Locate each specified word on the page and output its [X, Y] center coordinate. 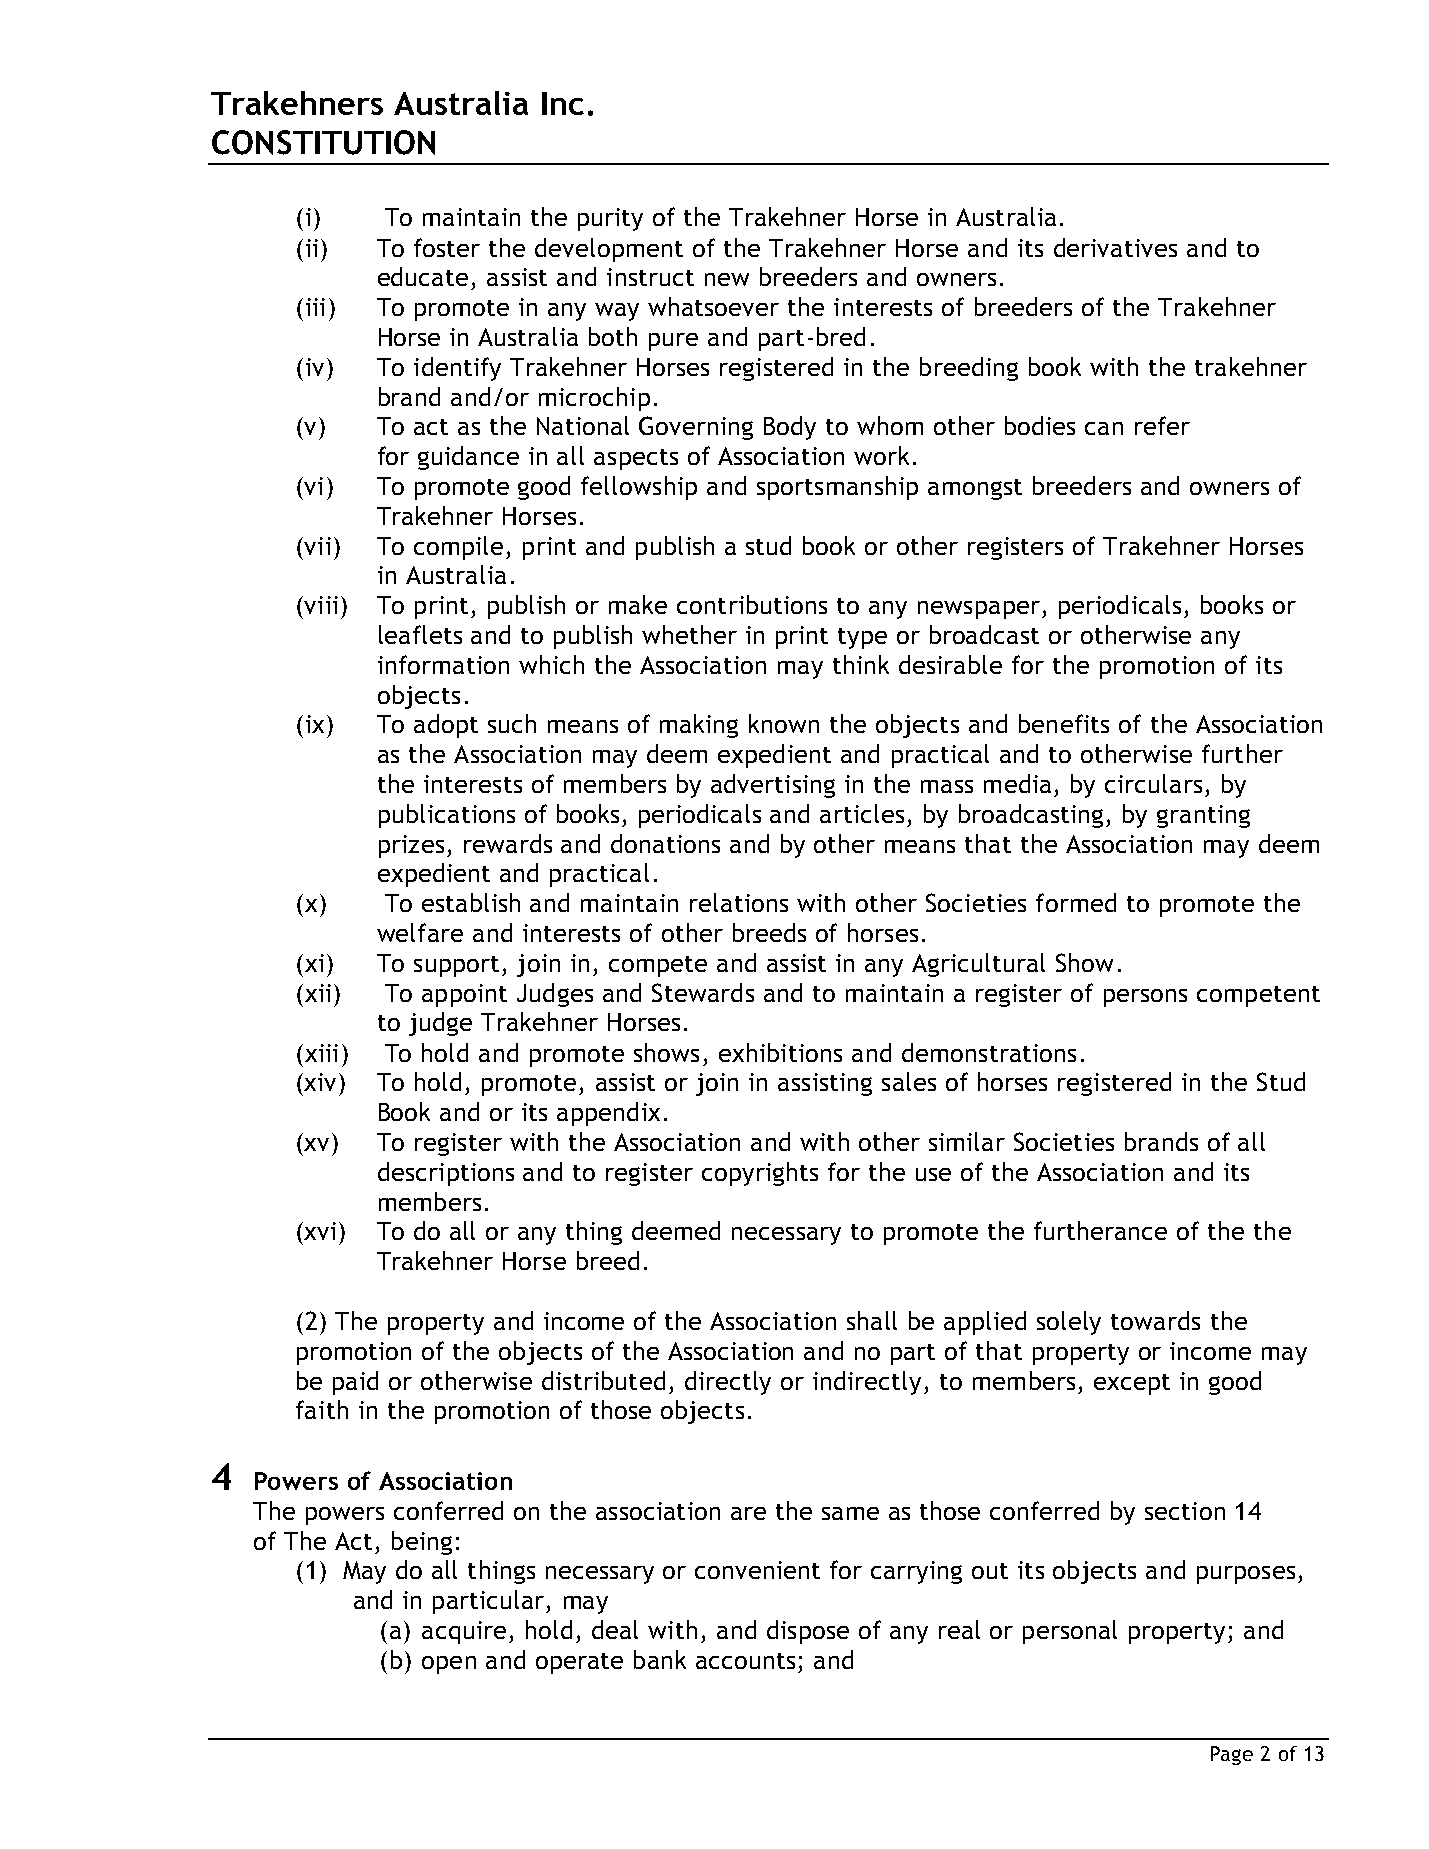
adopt [446, 726]
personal [1070, 1632]
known [784, 723]
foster [447, 247]
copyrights [760, 1174]
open [449, 1665]
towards [1155, 1320]
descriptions [446, 1174]
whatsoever [713, 306]
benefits [1064, 723]
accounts [745, 1661]
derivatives [1115, 247]
